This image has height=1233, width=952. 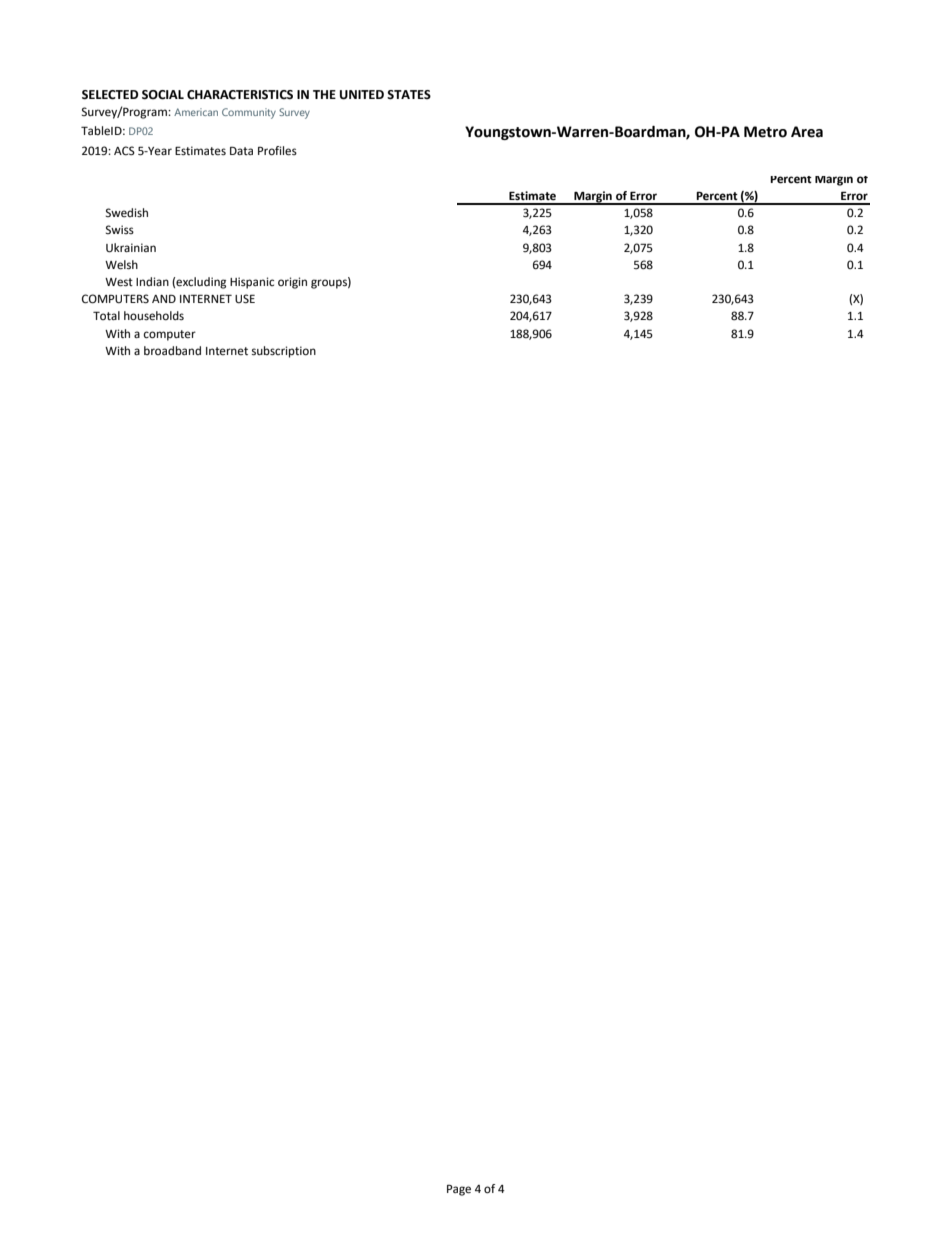 What do you see at coordinates (196, 112) in the image?
I see `American` at bounding box center [196, 112].
